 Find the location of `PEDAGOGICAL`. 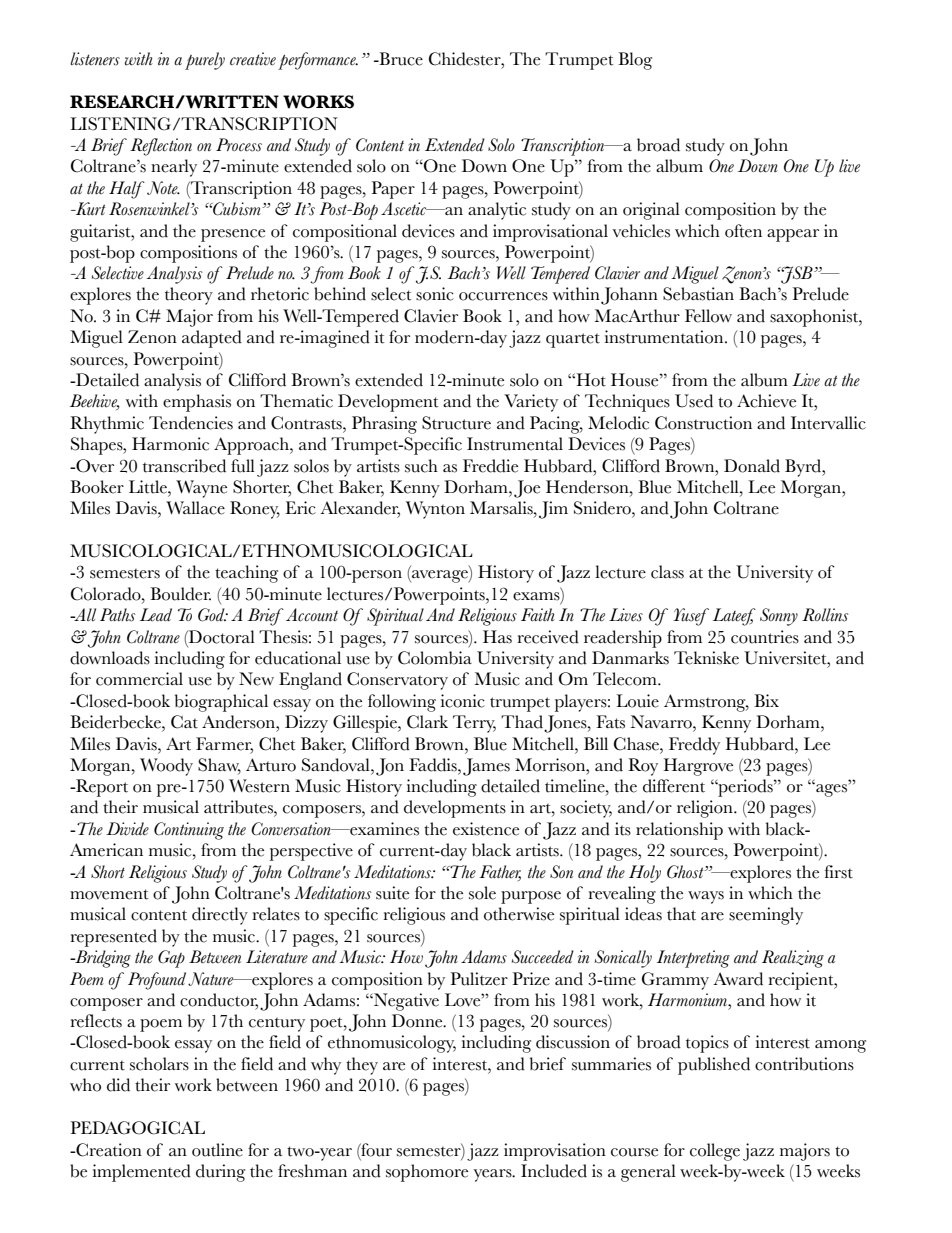

PEDAGOGICAL is located at coordinates (137, 1128).
